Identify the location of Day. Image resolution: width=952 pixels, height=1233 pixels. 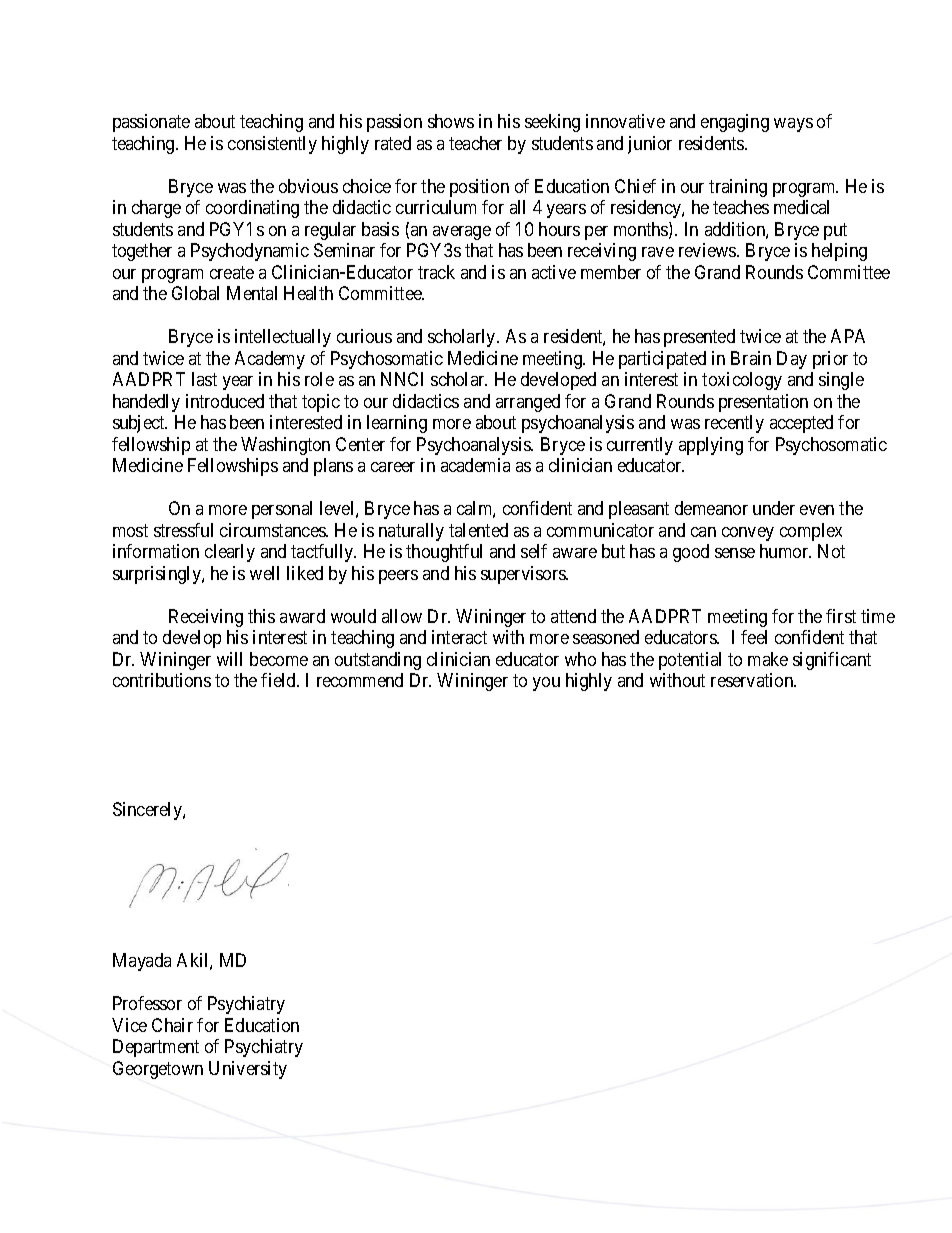
(792, 360).
